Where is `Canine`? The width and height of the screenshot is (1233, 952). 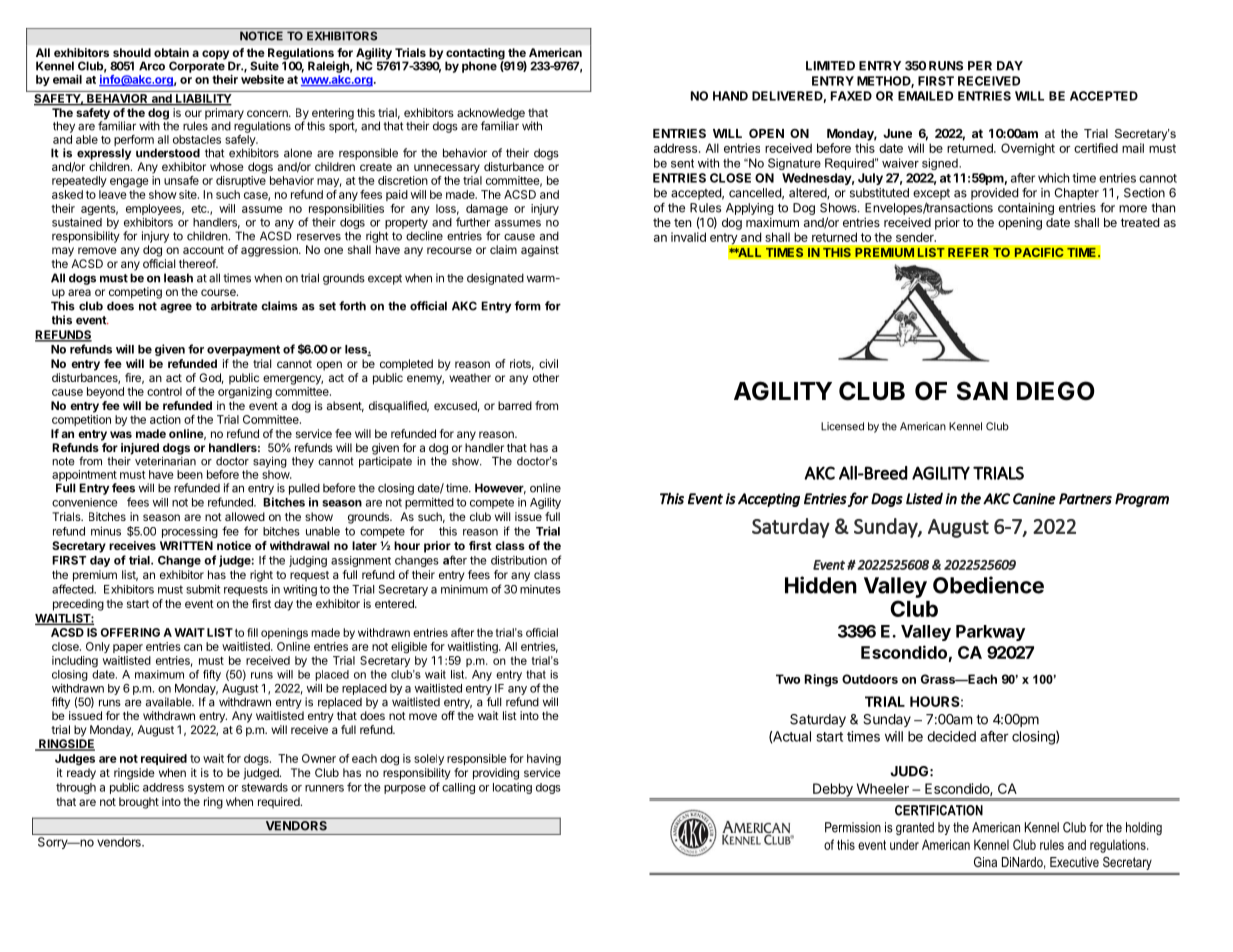 Canine is located at coordinates (1034, 499).
